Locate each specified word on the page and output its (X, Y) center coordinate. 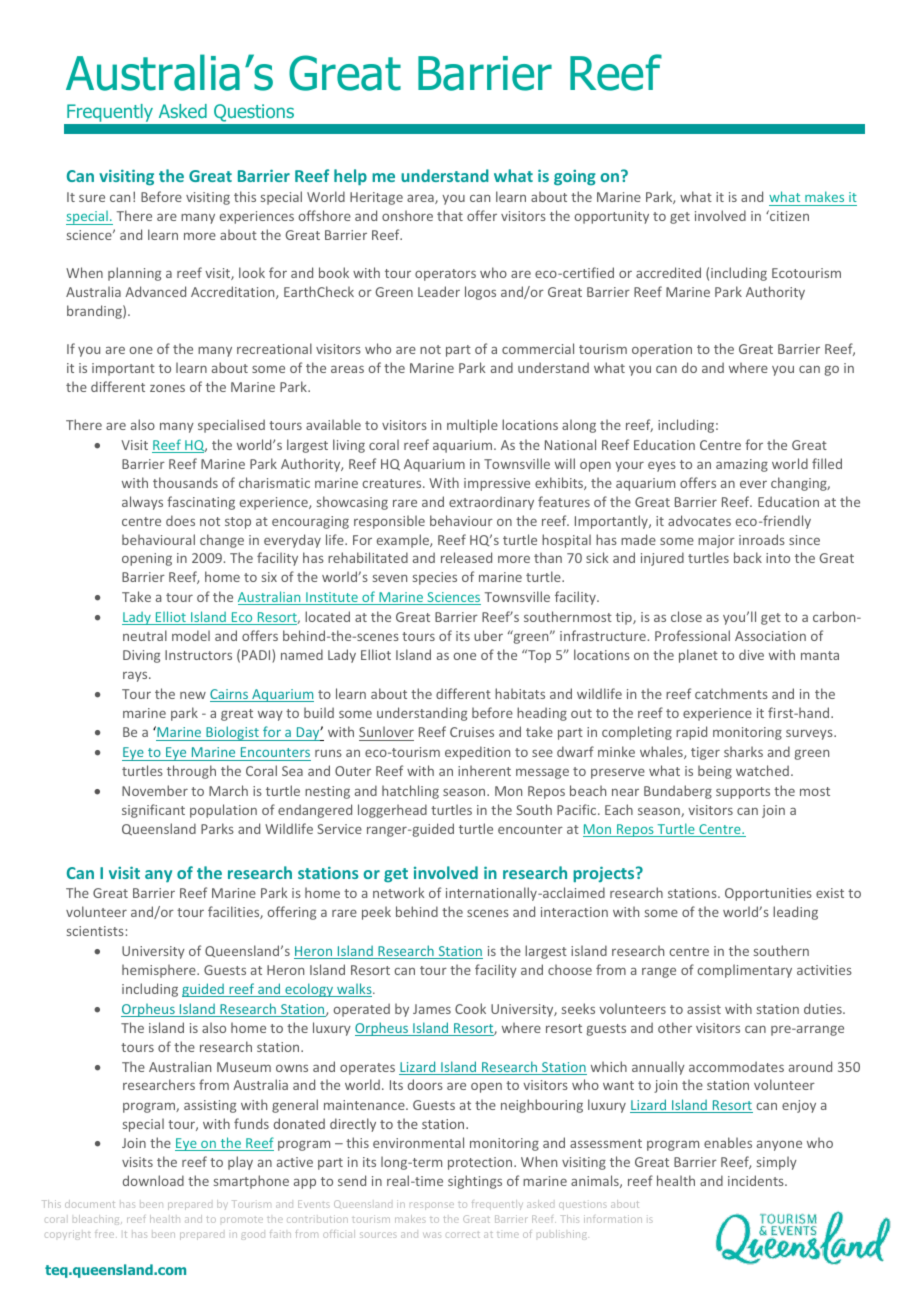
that (450, 215)
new (193, 695)
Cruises (472, 732)
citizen (788, 215)
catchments (731, 693)
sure (92, 198)
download (153, 1180)
